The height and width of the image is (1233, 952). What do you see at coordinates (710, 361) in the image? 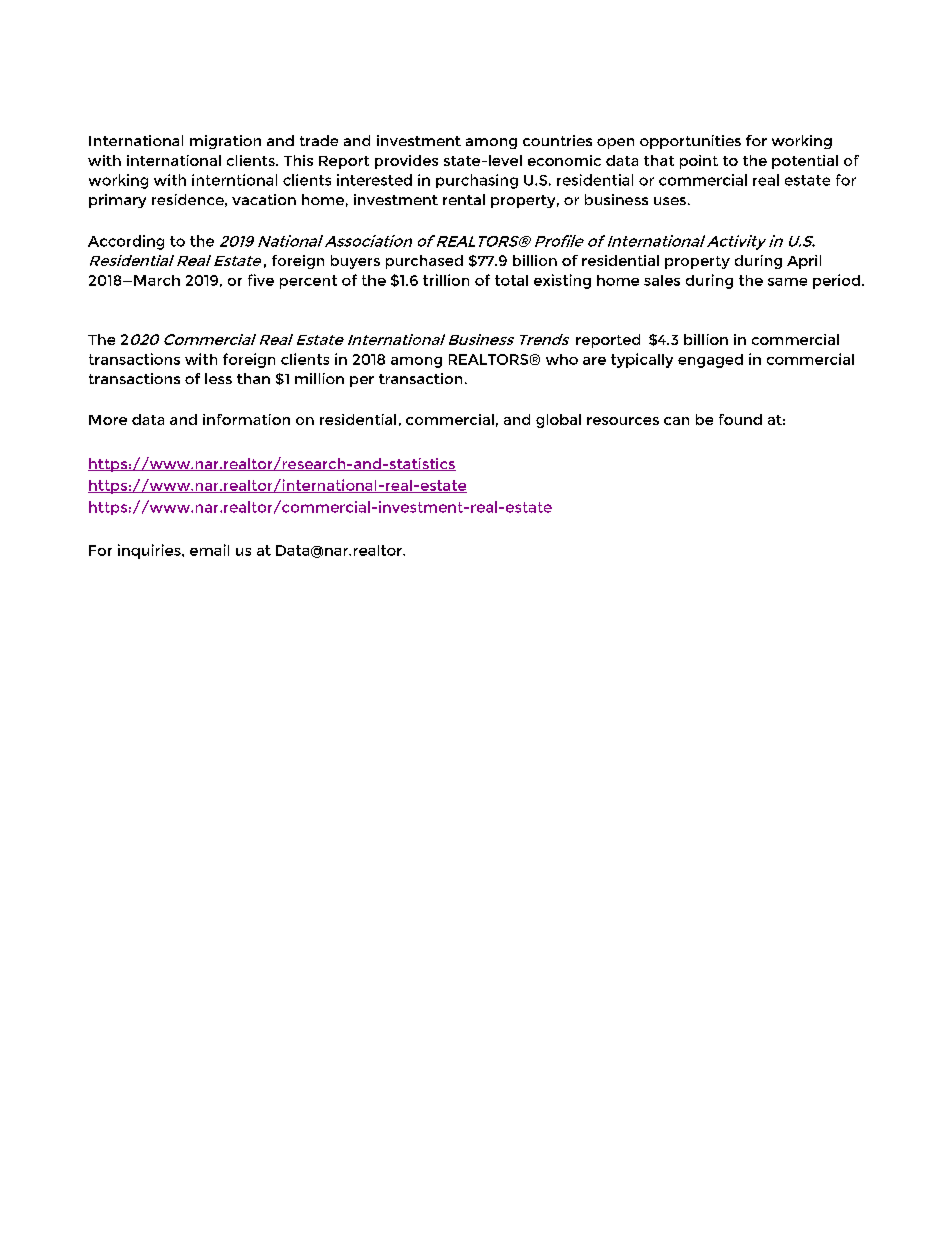
I see `engaged` at bounding box center [710, 361].
